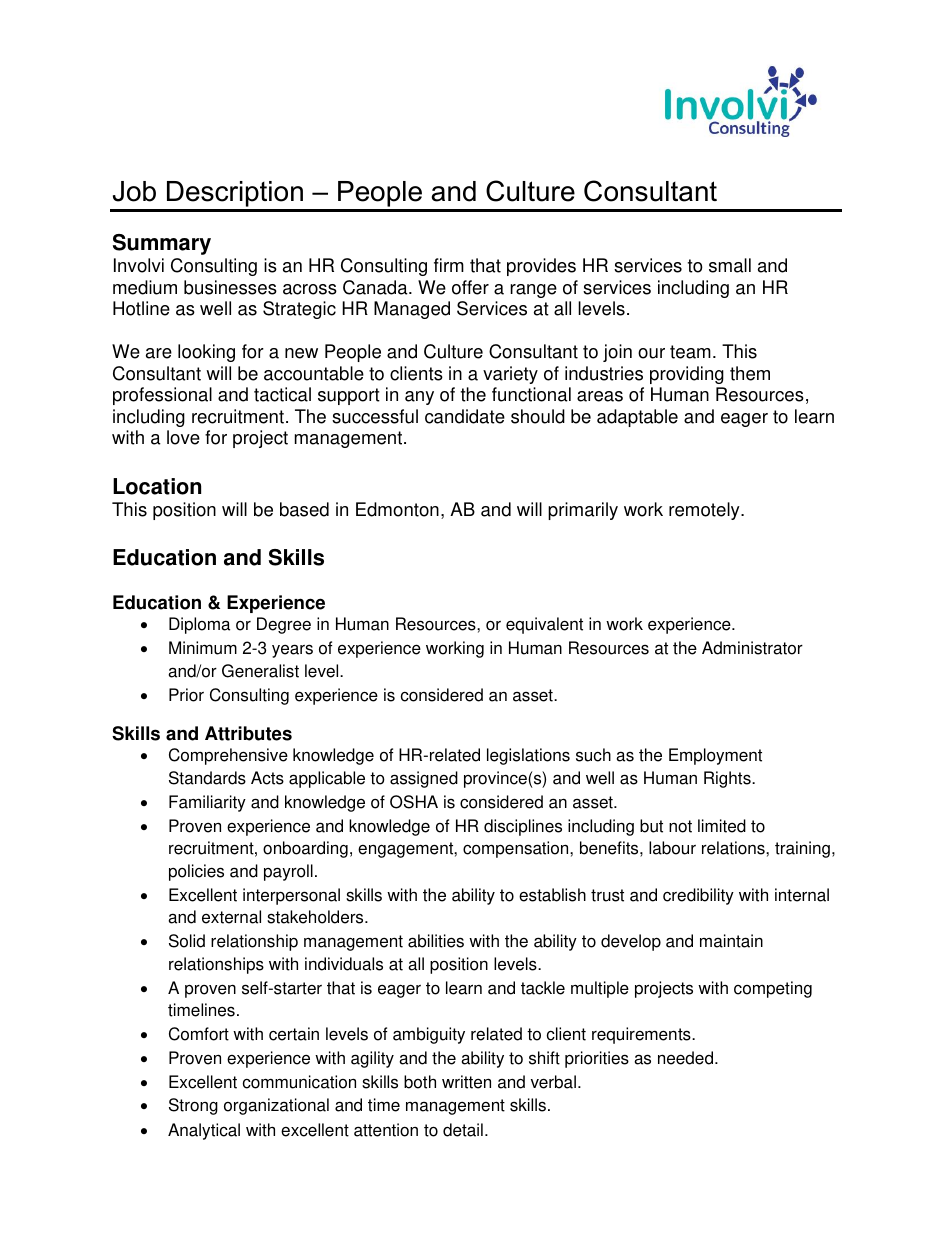  Describe the element at coordinates (752, 648) in the screenshot. I see `Administrator` at that location.
